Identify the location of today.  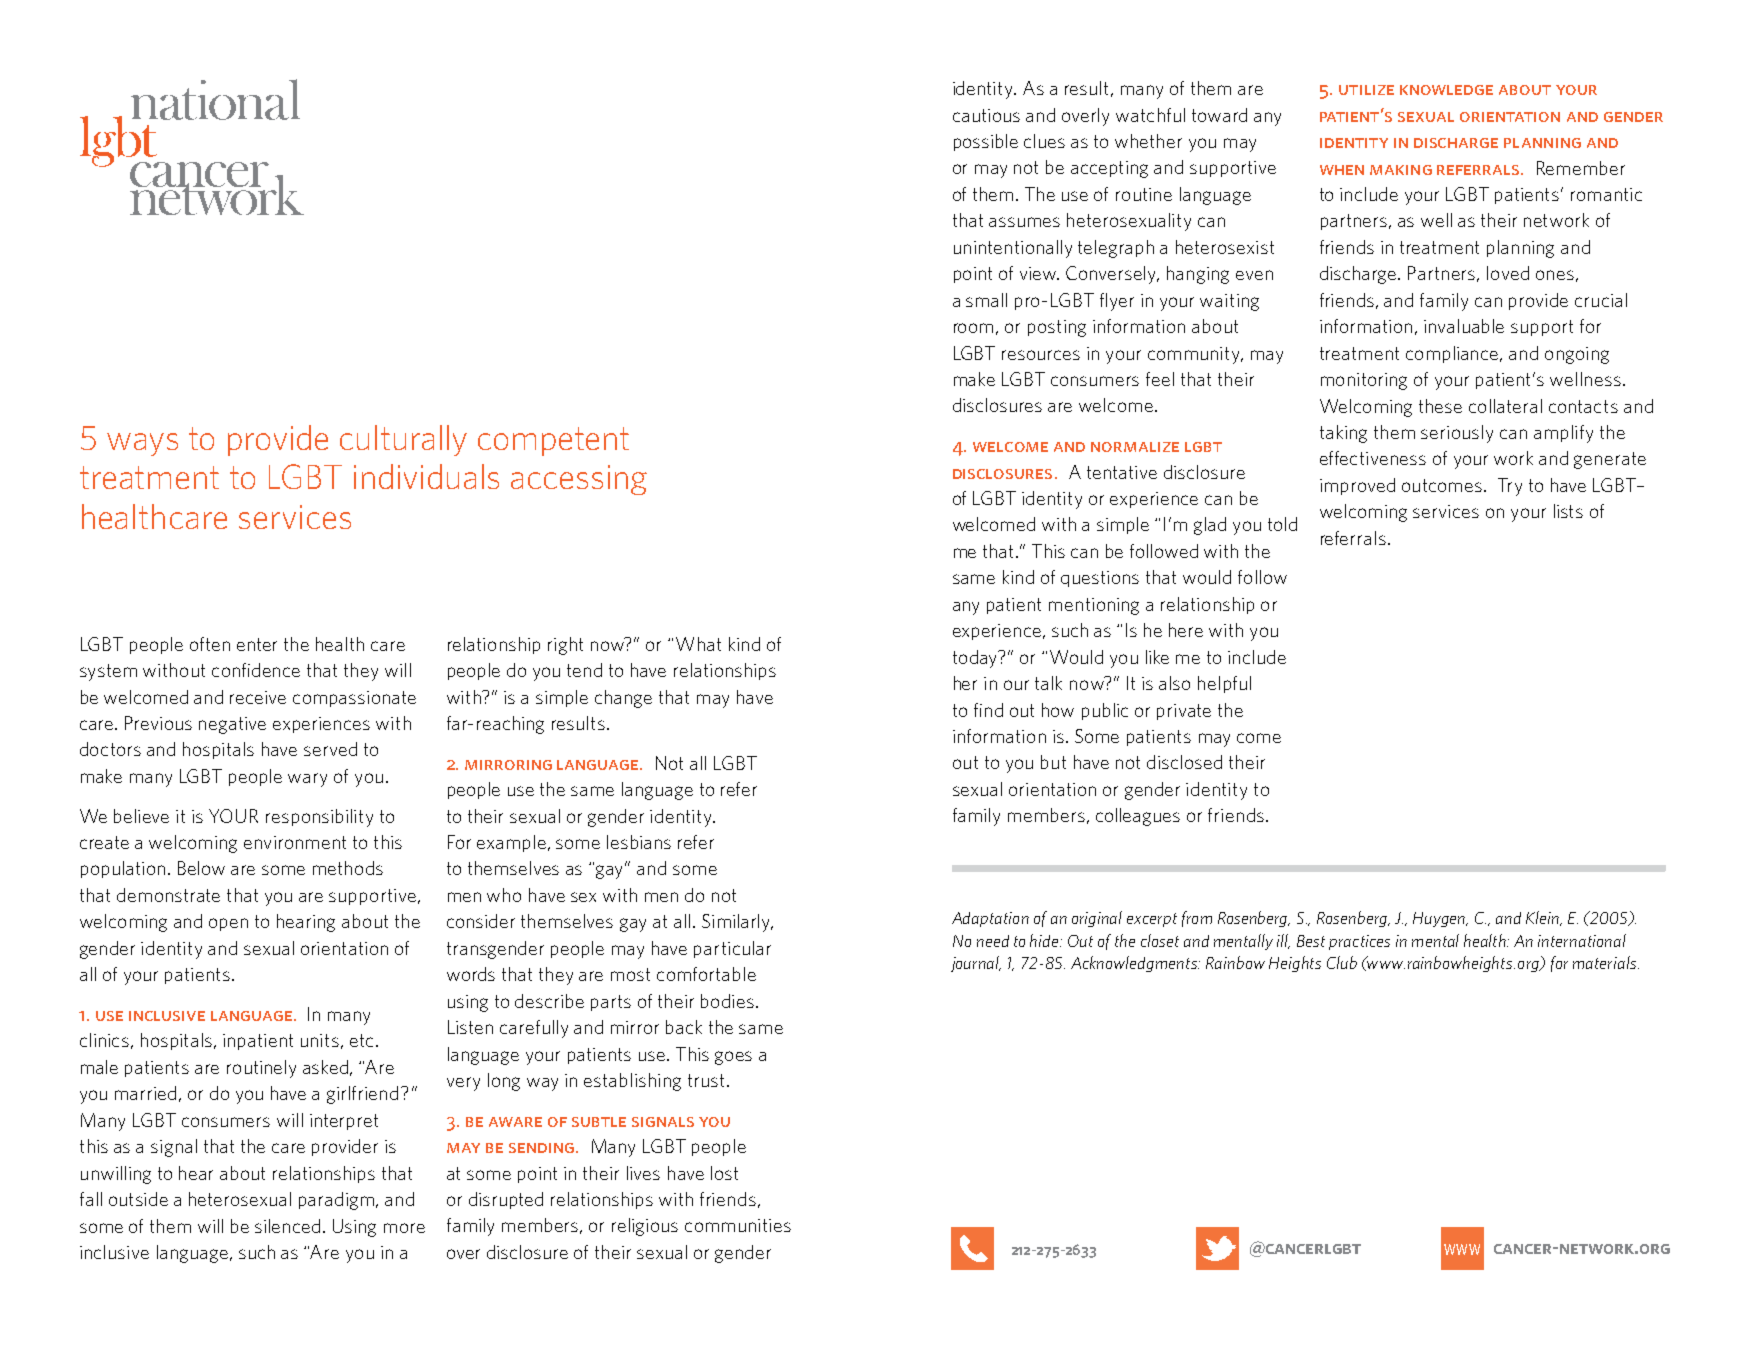
(976, 659).
